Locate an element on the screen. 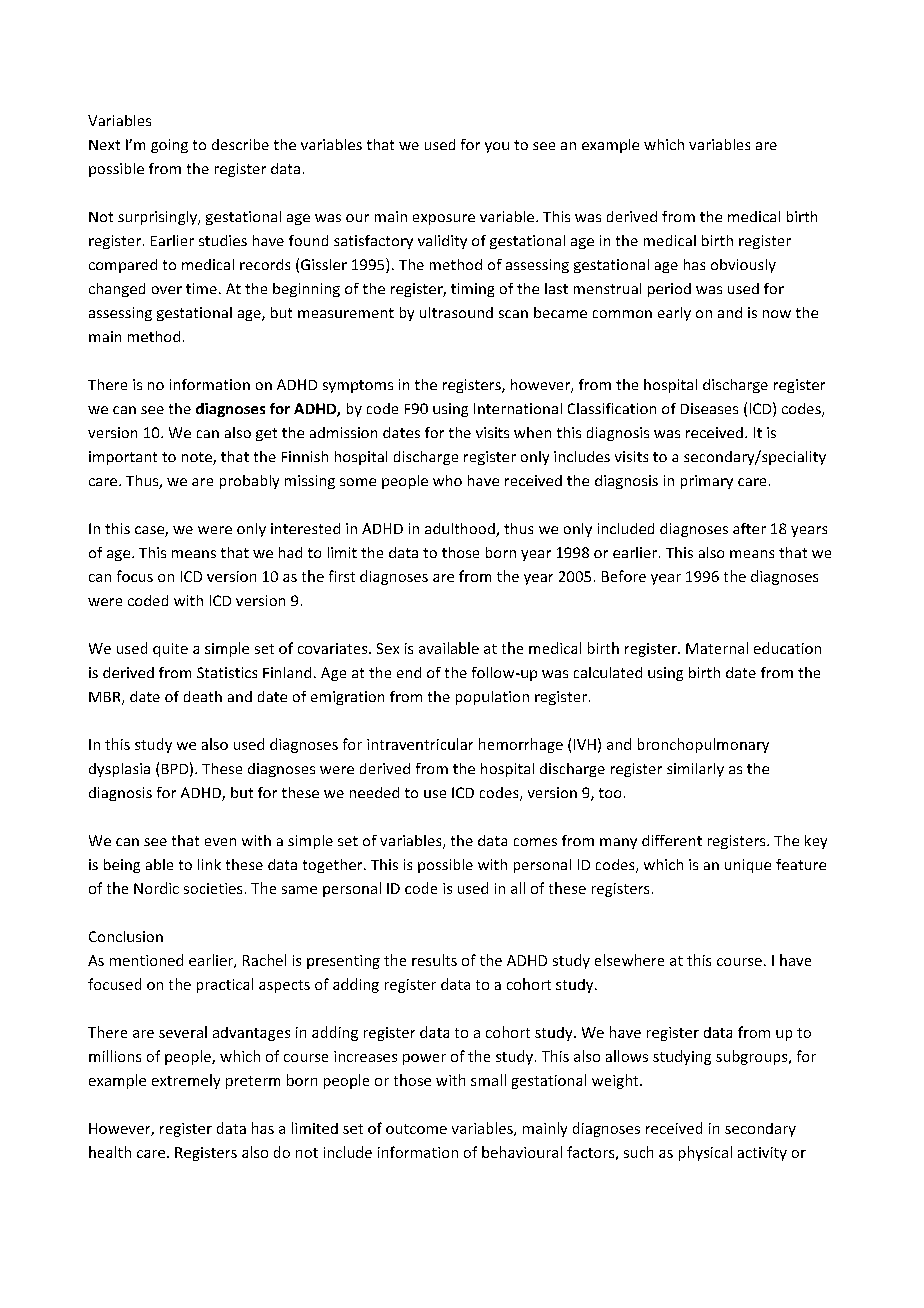 The image size is (924, 1308). comes is located at coordinates (535, 842).
